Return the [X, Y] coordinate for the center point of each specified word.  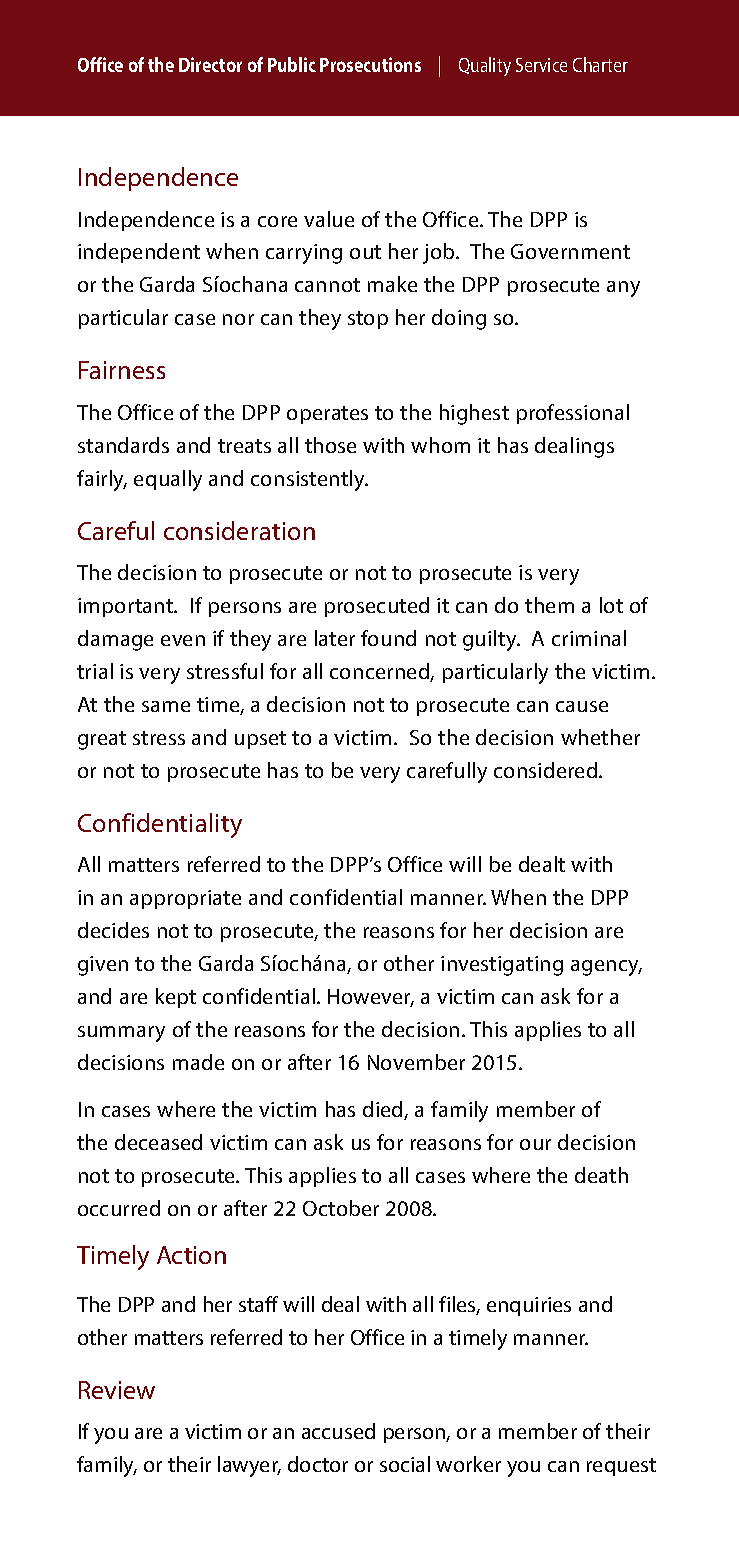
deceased [158, 1142]
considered [547, 770]
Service [541, 65]
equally [168, 480]
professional [573, 414]
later [335, 638]
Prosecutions [370, 64]
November [416, 1062]
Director [210, 64]
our [535, 1144]
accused [338, 1431]
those [330, 445]
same [166, 706]
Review [117, 1390]
